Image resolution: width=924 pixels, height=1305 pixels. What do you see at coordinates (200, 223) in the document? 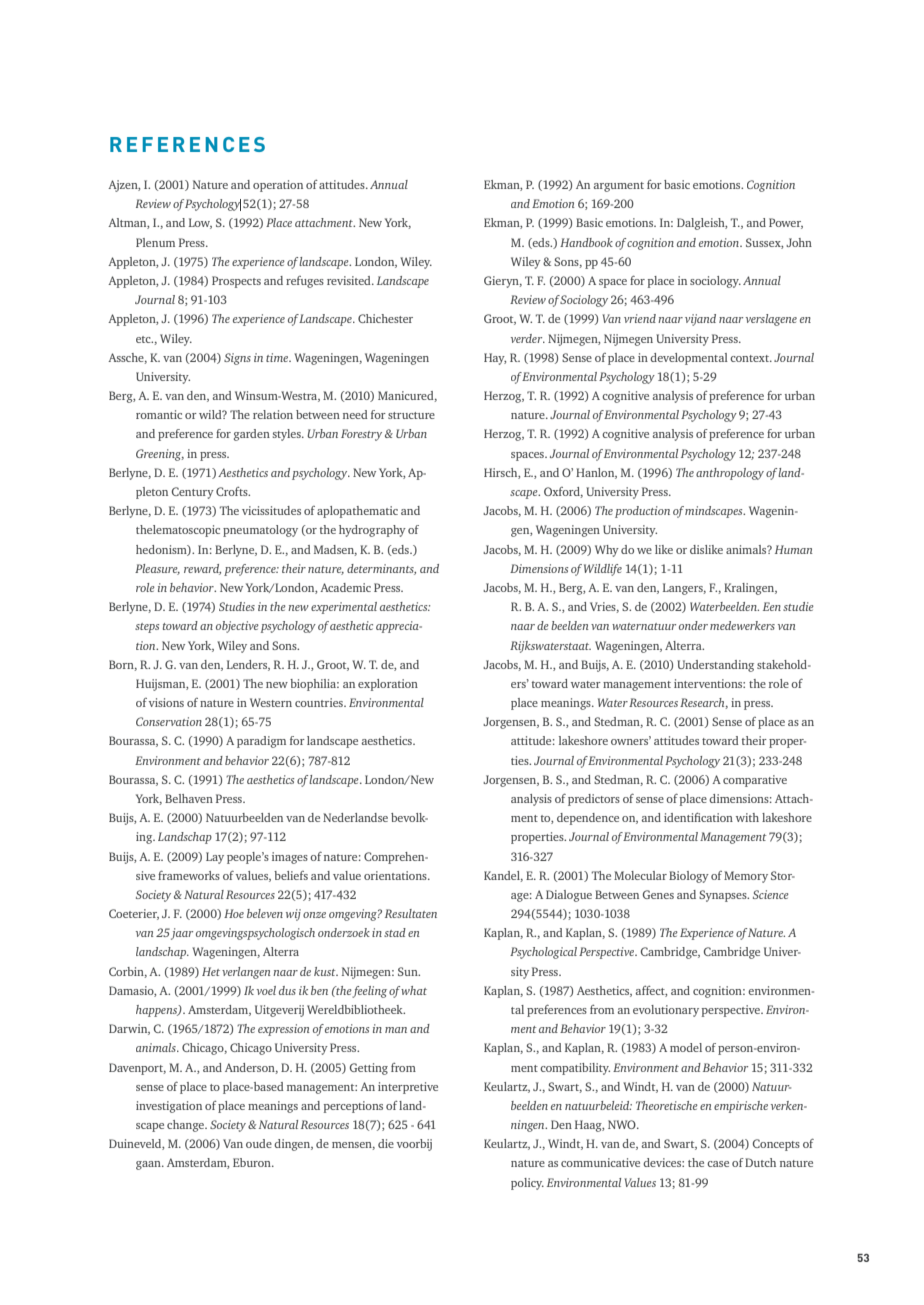
I see `Low` at bounding box center [200, 223].
